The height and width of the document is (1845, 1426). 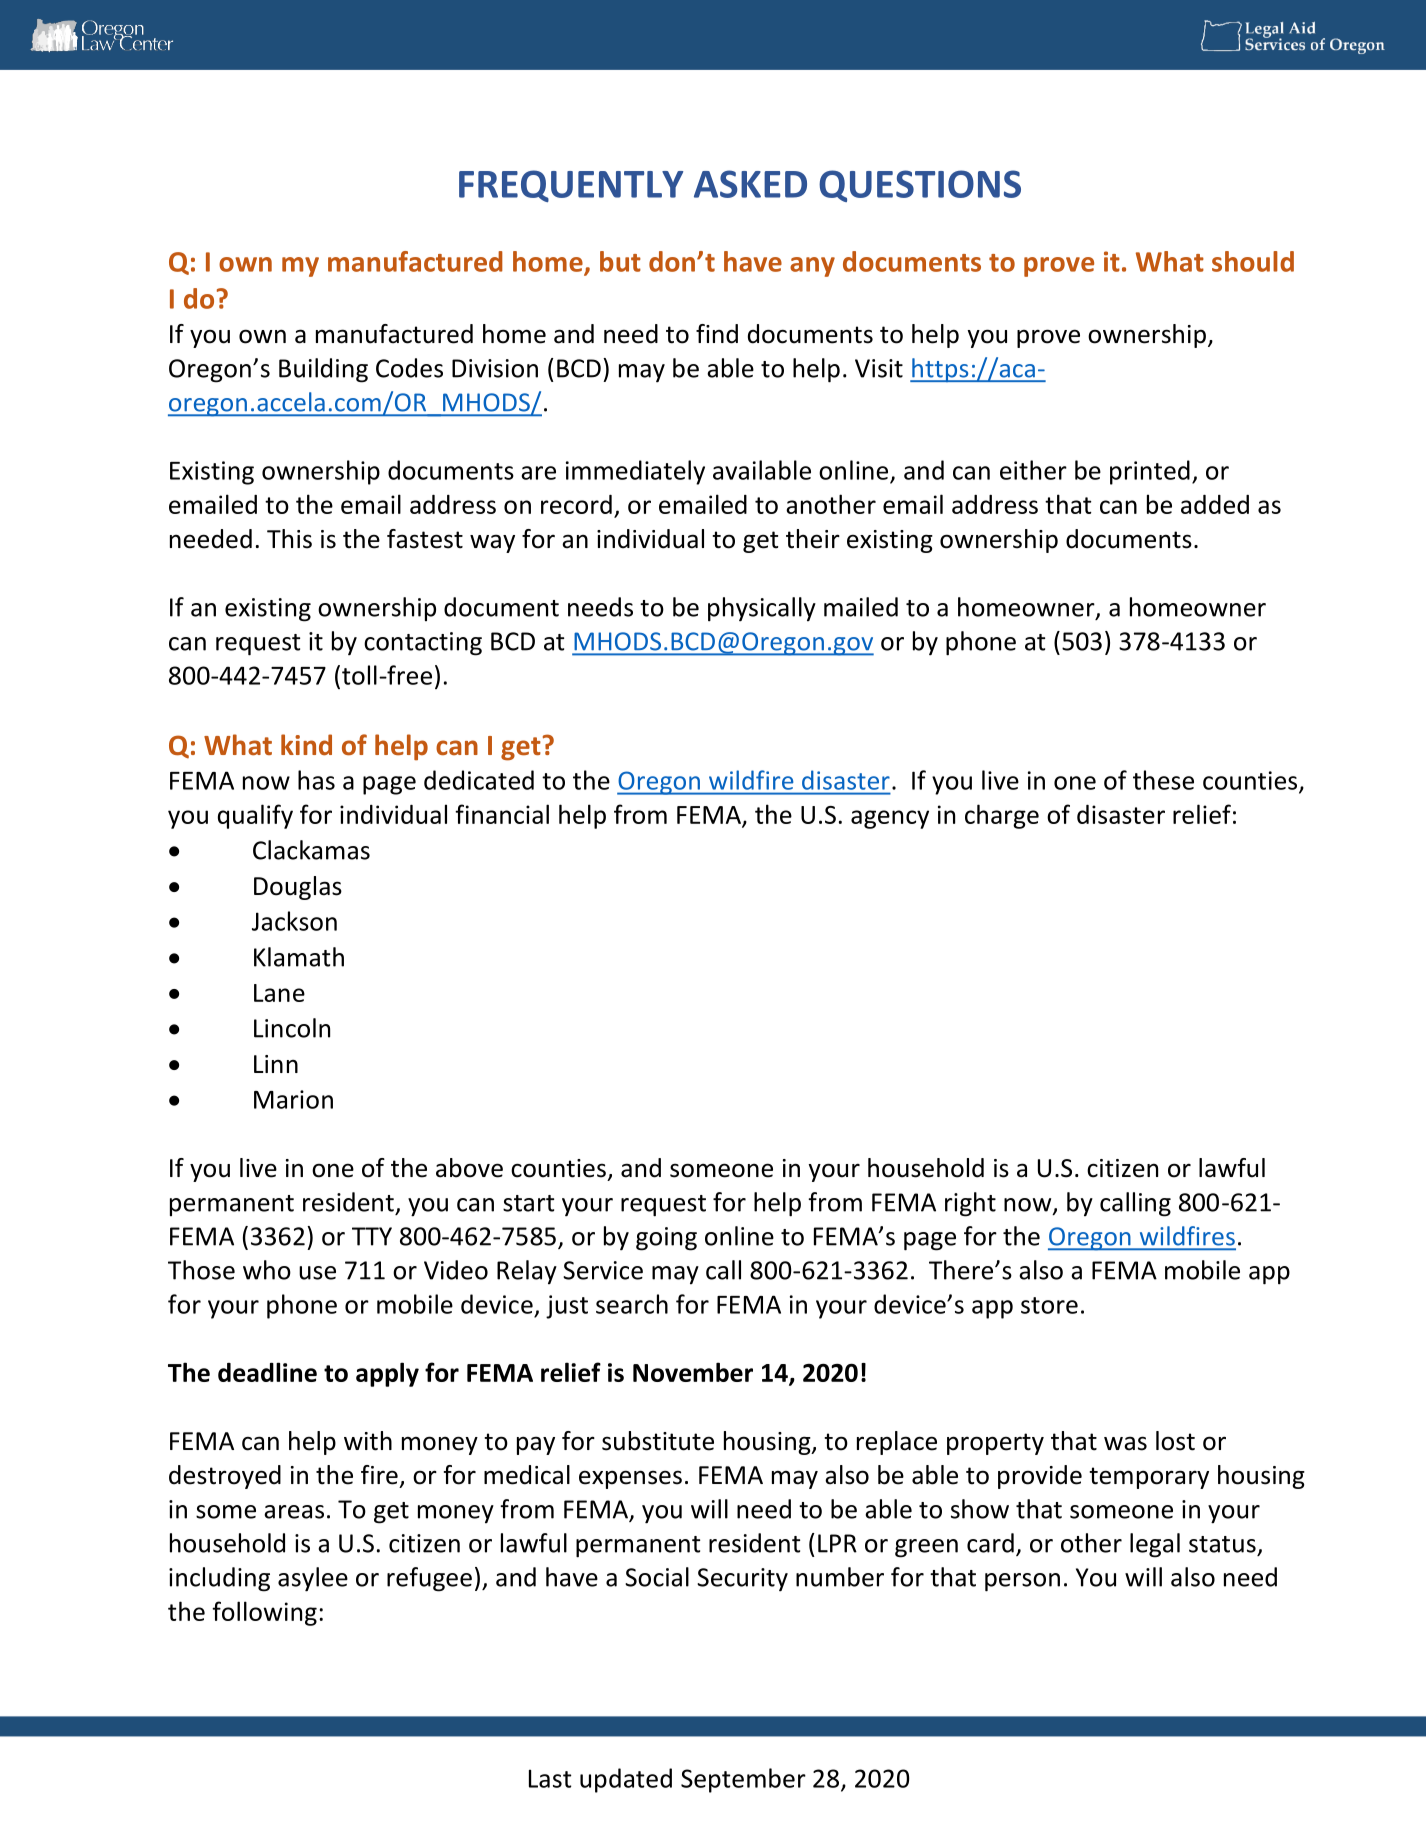 I want to click on these, so click(x=1163, y=780).
